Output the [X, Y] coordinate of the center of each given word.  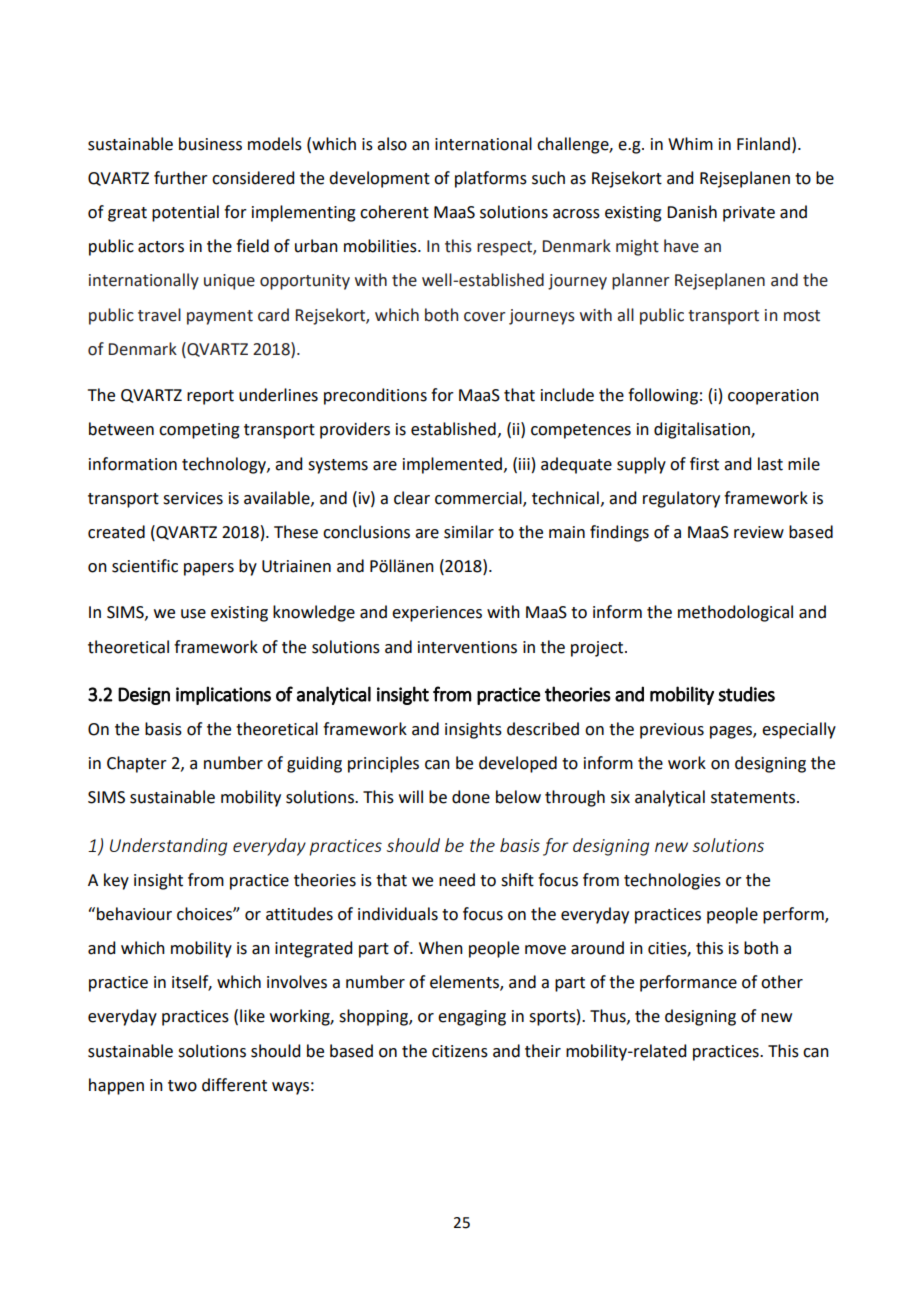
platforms [491, 179]
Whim [690, 143]
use [193, 614]
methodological [735, 613]
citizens [460, 1051]
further [181, 178]
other [782, 982]
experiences [437, 614]
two [182, 1086]
